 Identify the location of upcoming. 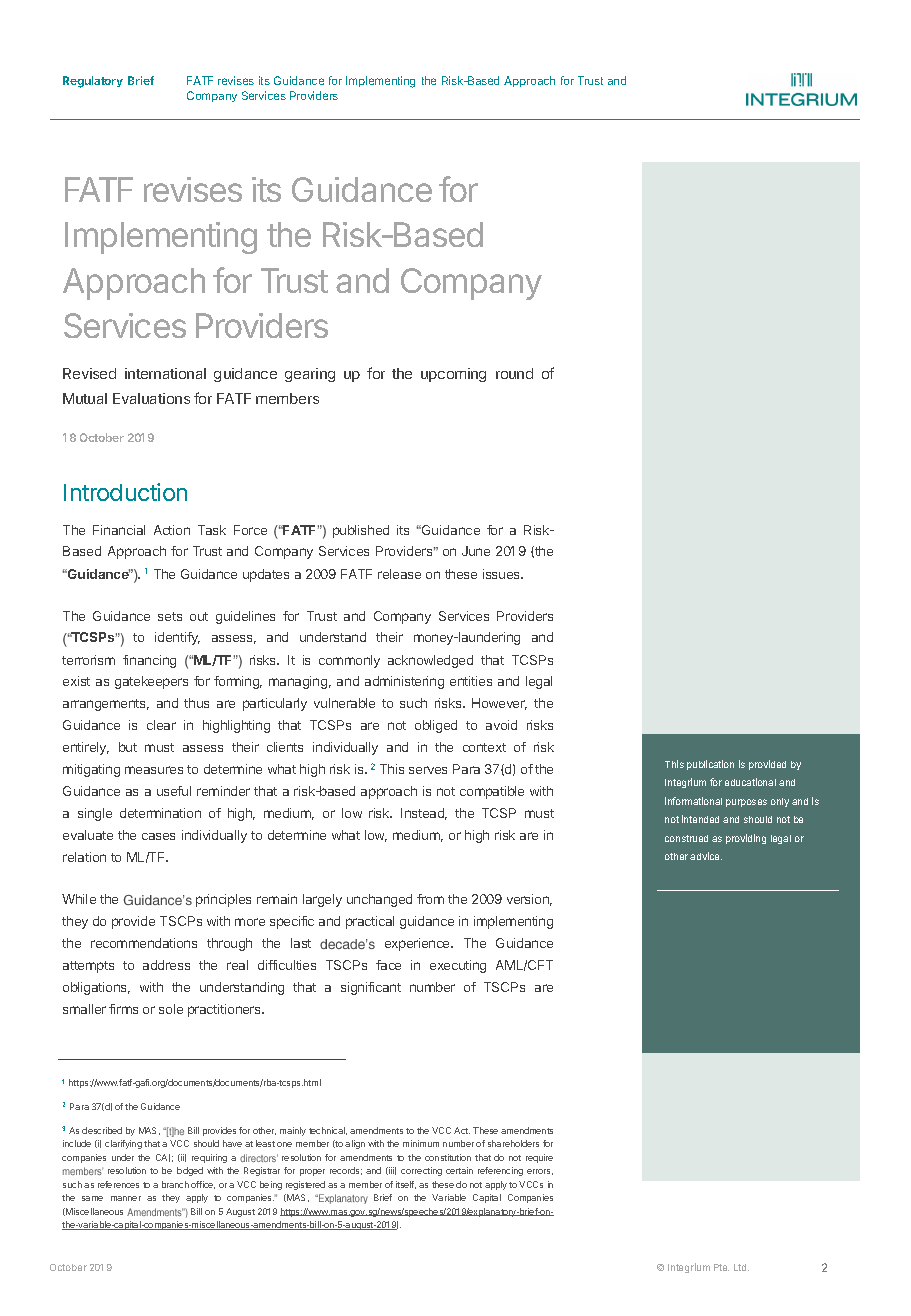
(453, 375).
